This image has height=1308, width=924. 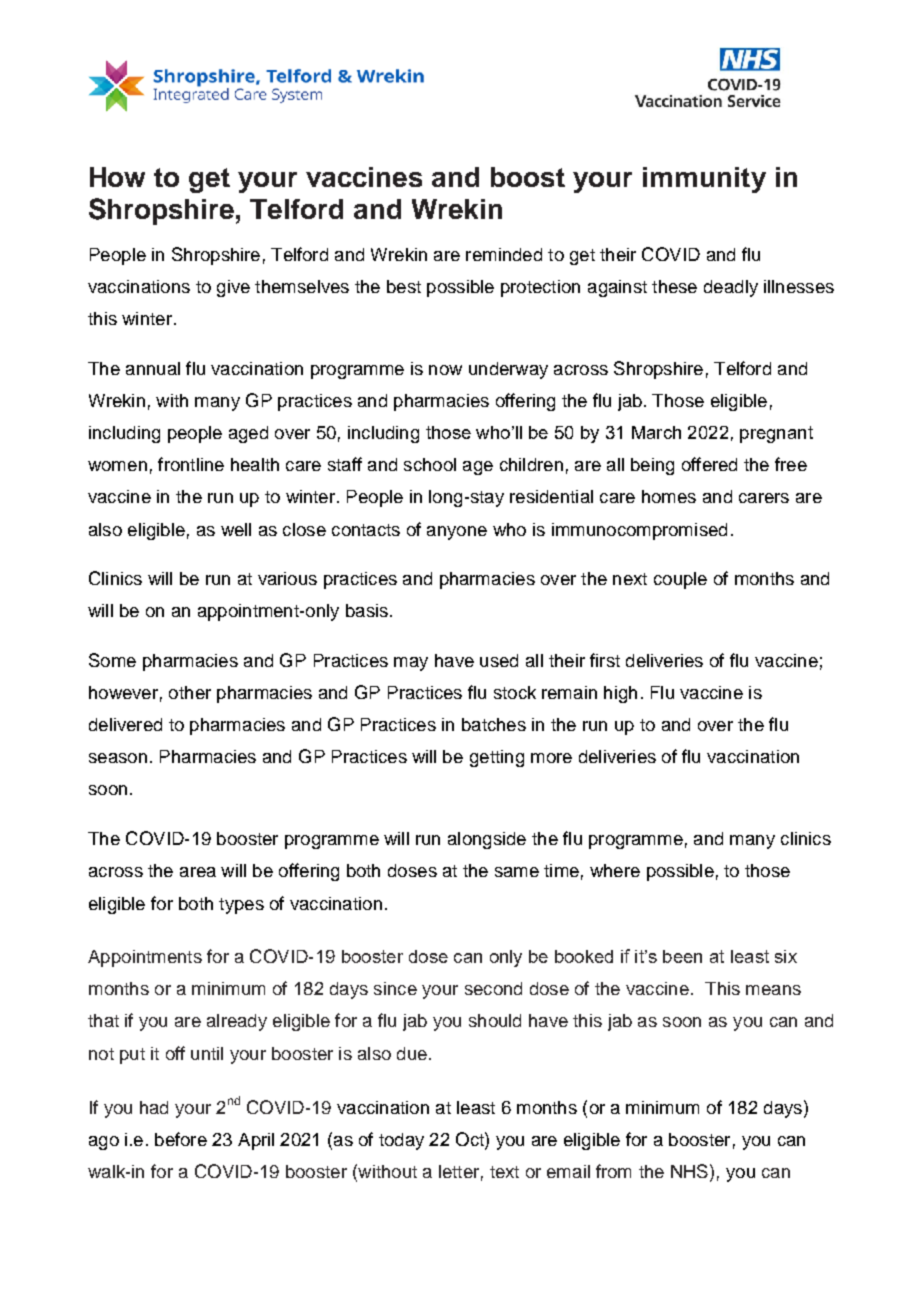 What do you see at coordinates (181, 1139) in the image?
I see `before` at bounding box center [181, 1139].
